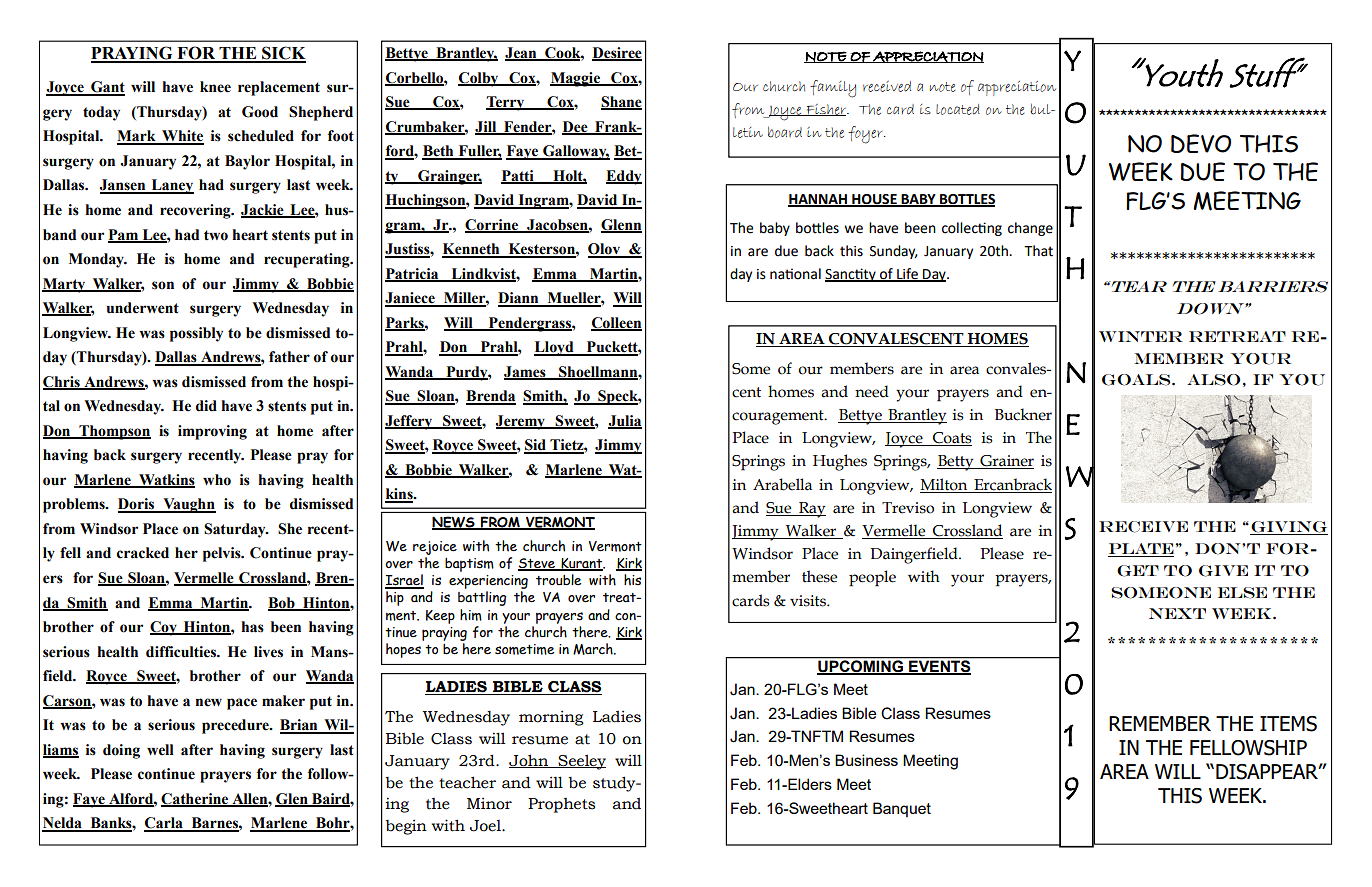 The width and height of the screenshot is (1372, 887). What do you see at coordinates (594, 649) in the screenshot?
I see `March` at bounding box center [594, 649].
